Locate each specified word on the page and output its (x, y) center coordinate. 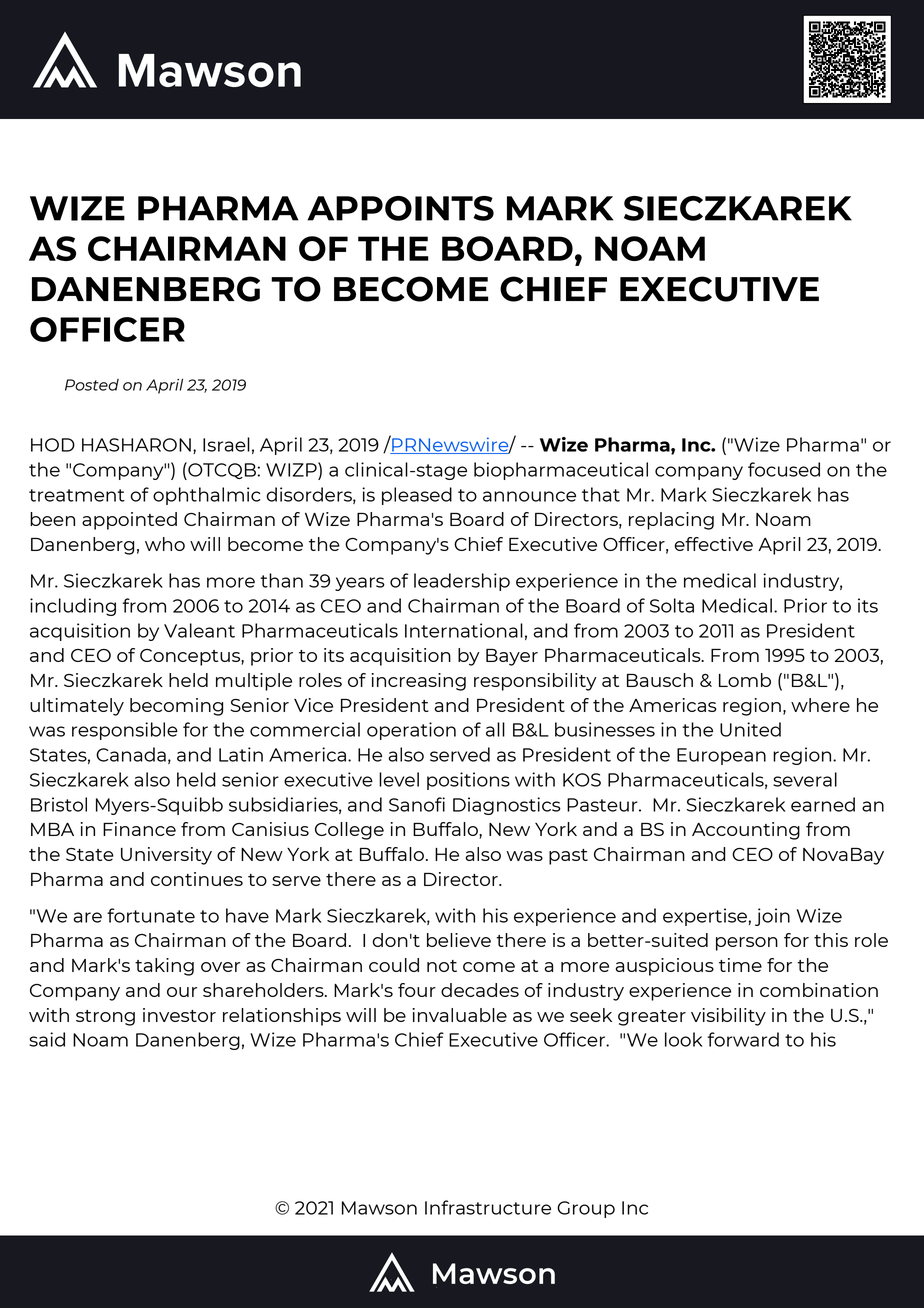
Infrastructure (488, 1207)
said (47, 1039)
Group (586, 1209)
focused (784, 469)
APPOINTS (400, 208)
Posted (92, 385)
